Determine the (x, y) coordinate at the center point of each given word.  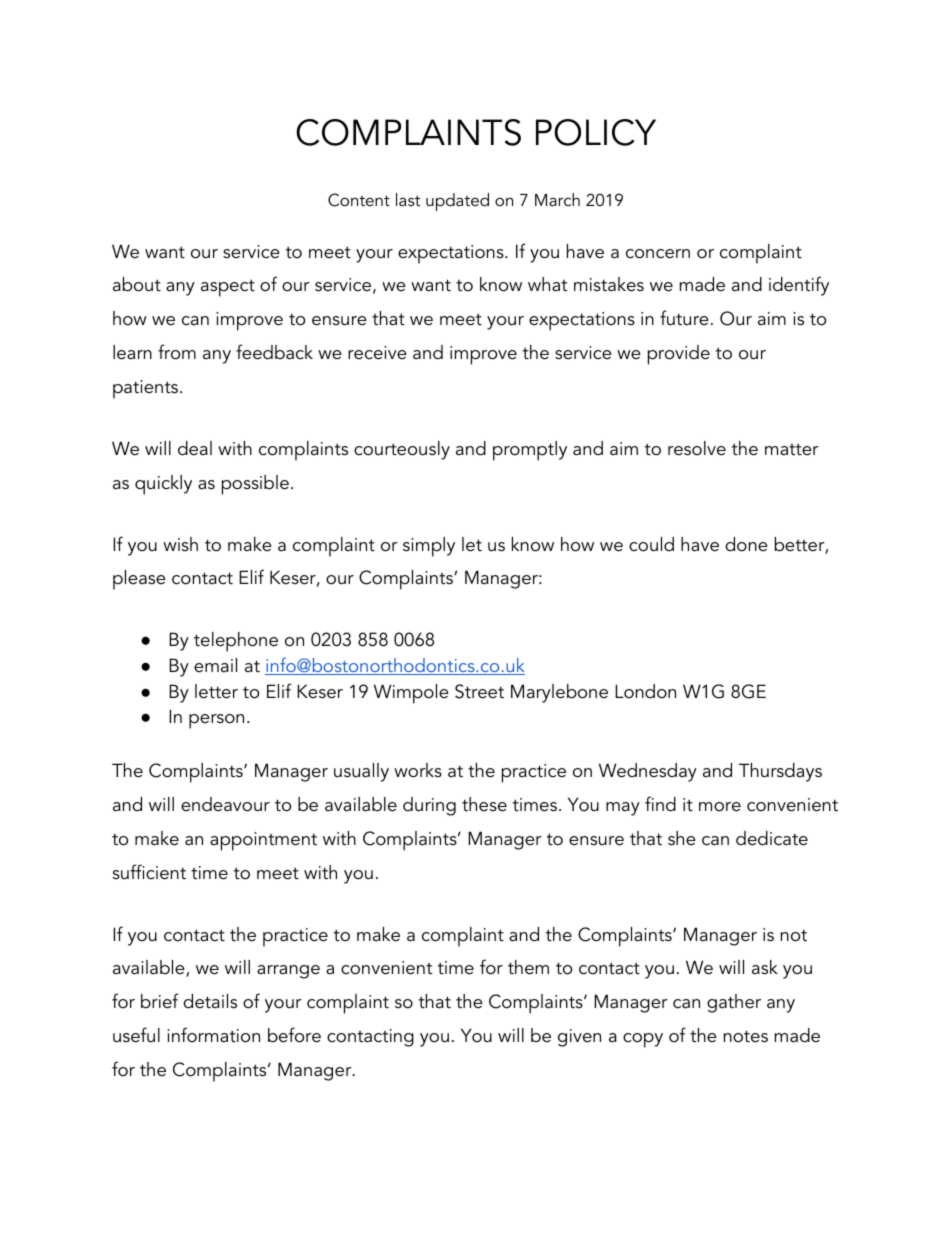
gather (734, 1003)
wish (180, 544)
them (528, 967)
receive (377, 353)
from (177, 352)
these (484, 804)
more (720, 807)
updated (457, 202)
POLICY (596, 132)
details (210, 1001)
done (746, 544)
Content (359, 200)
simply (429, 547)
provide (679, 355)
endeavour (225, 804)
